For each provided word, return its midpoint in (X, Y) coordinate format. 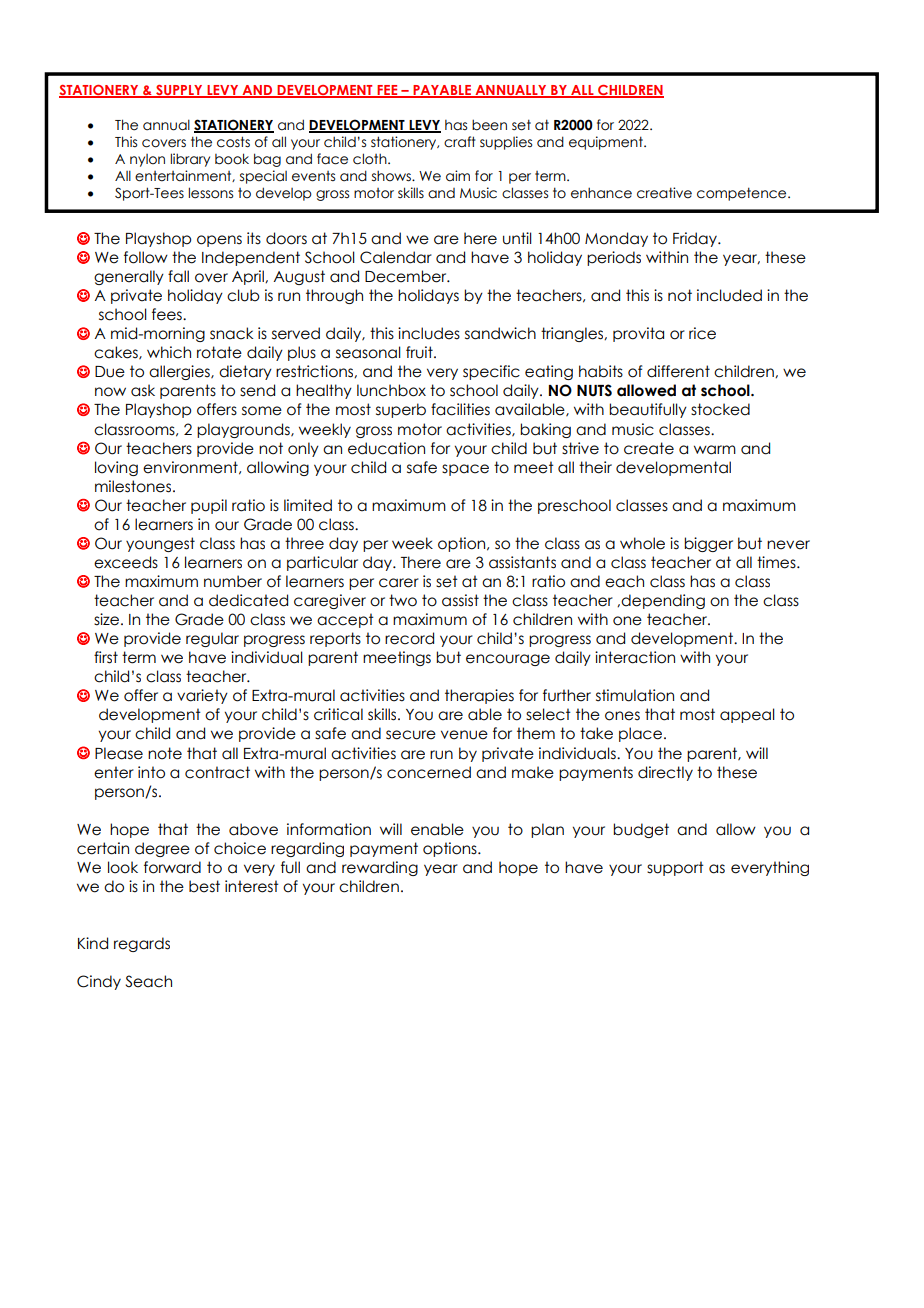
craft (460, 142)
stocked (720, 409)
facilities (460, 409)
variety (202, 696)
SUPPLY (179, 91)
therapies (479, 696)
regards (142, 944)
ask (143, 390)
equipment (607, 143)
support (675, 868)
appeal (747, 715)
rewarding (380, 868)
